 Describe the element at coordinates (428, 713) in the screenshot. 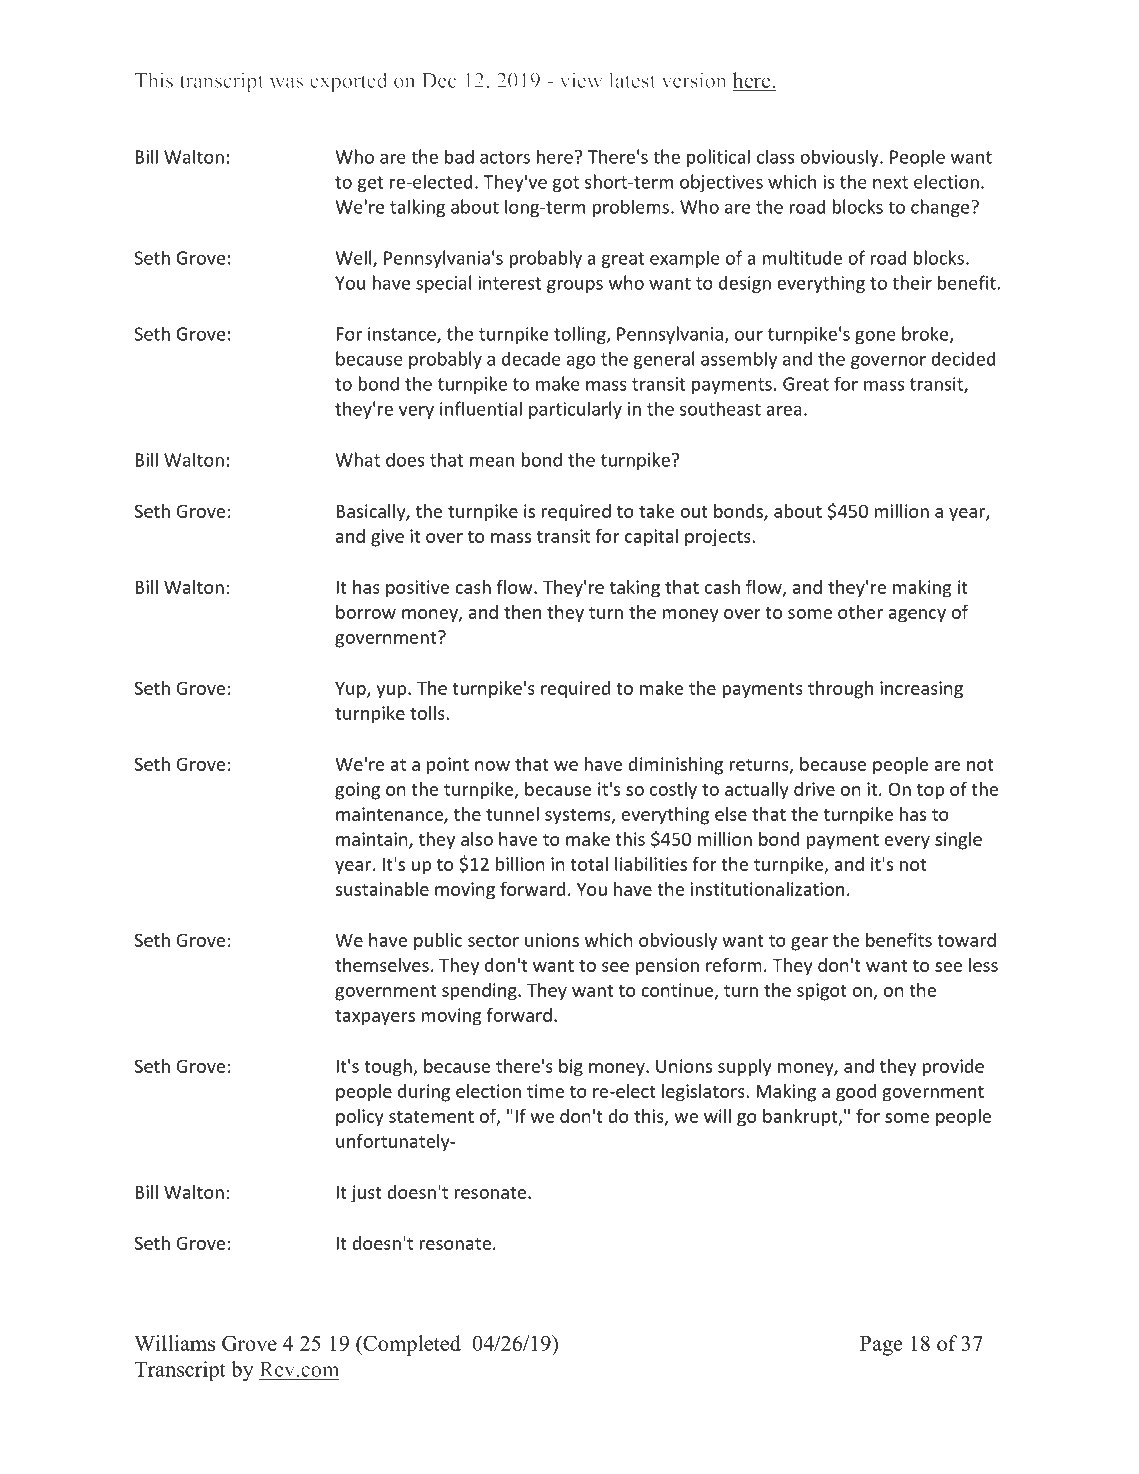

I see `tolls` at that location.
